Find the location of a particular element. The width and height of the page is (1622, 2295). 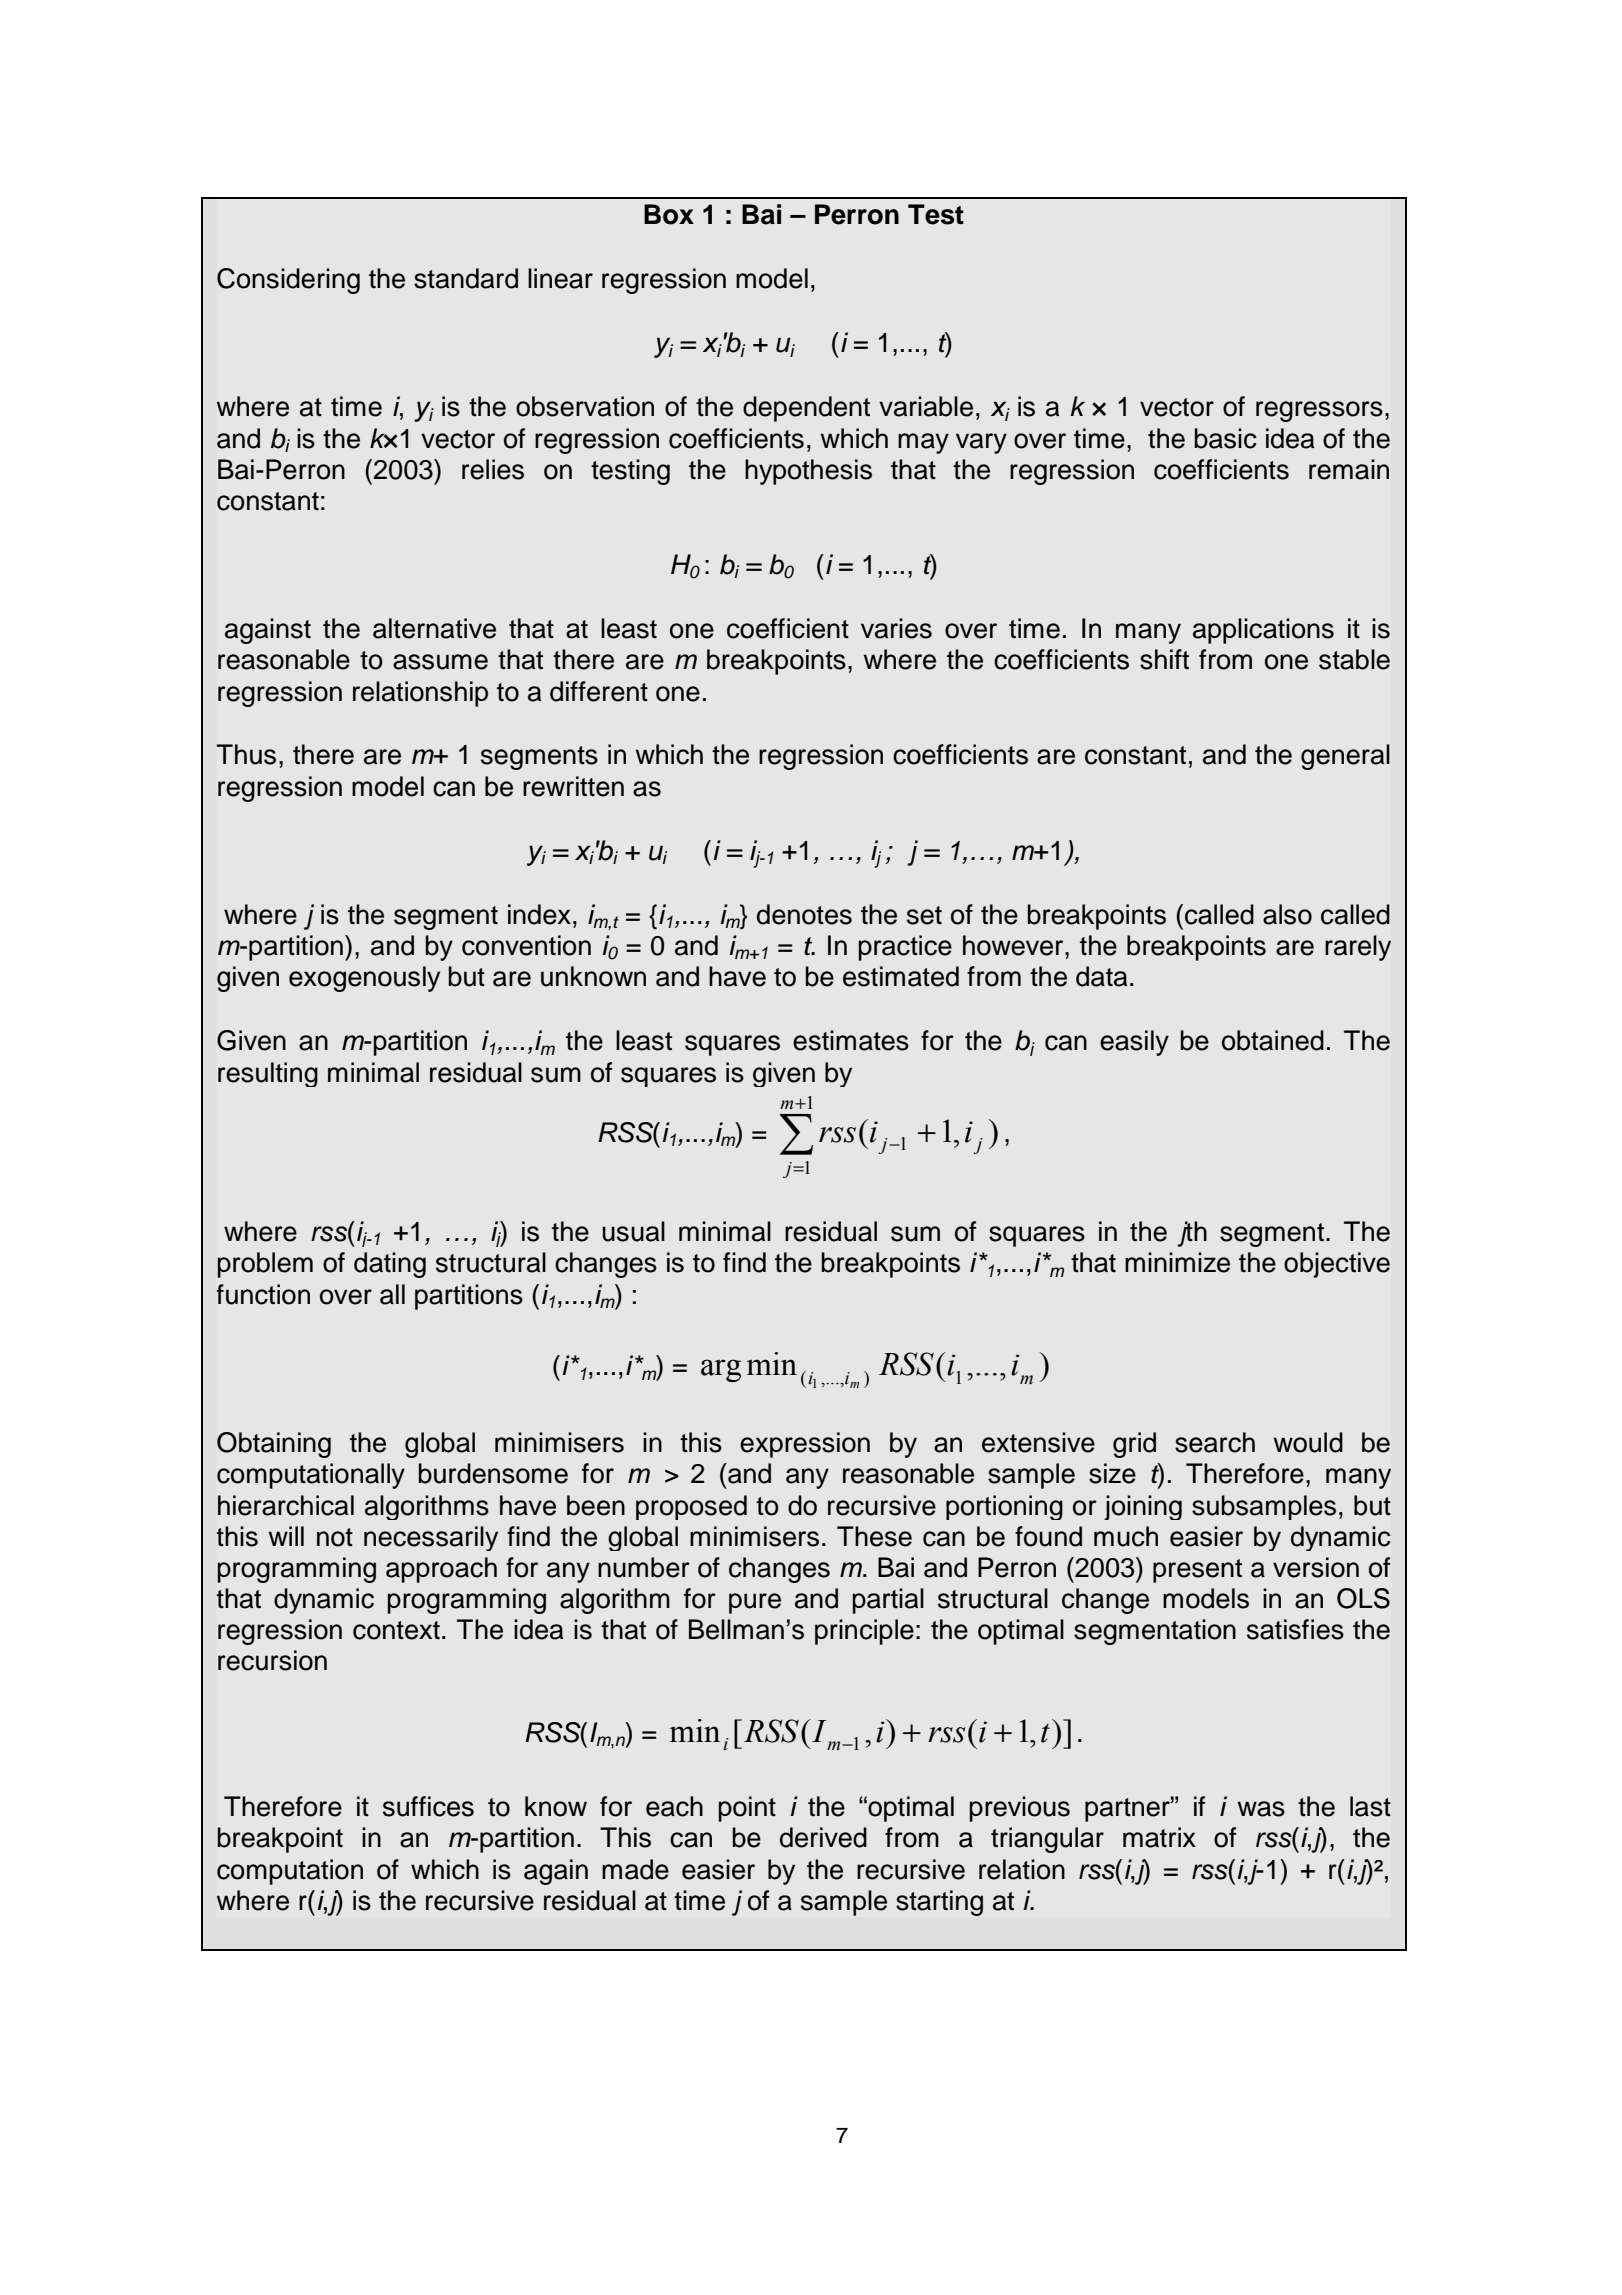

general is located at coordinates (1345, 757).
